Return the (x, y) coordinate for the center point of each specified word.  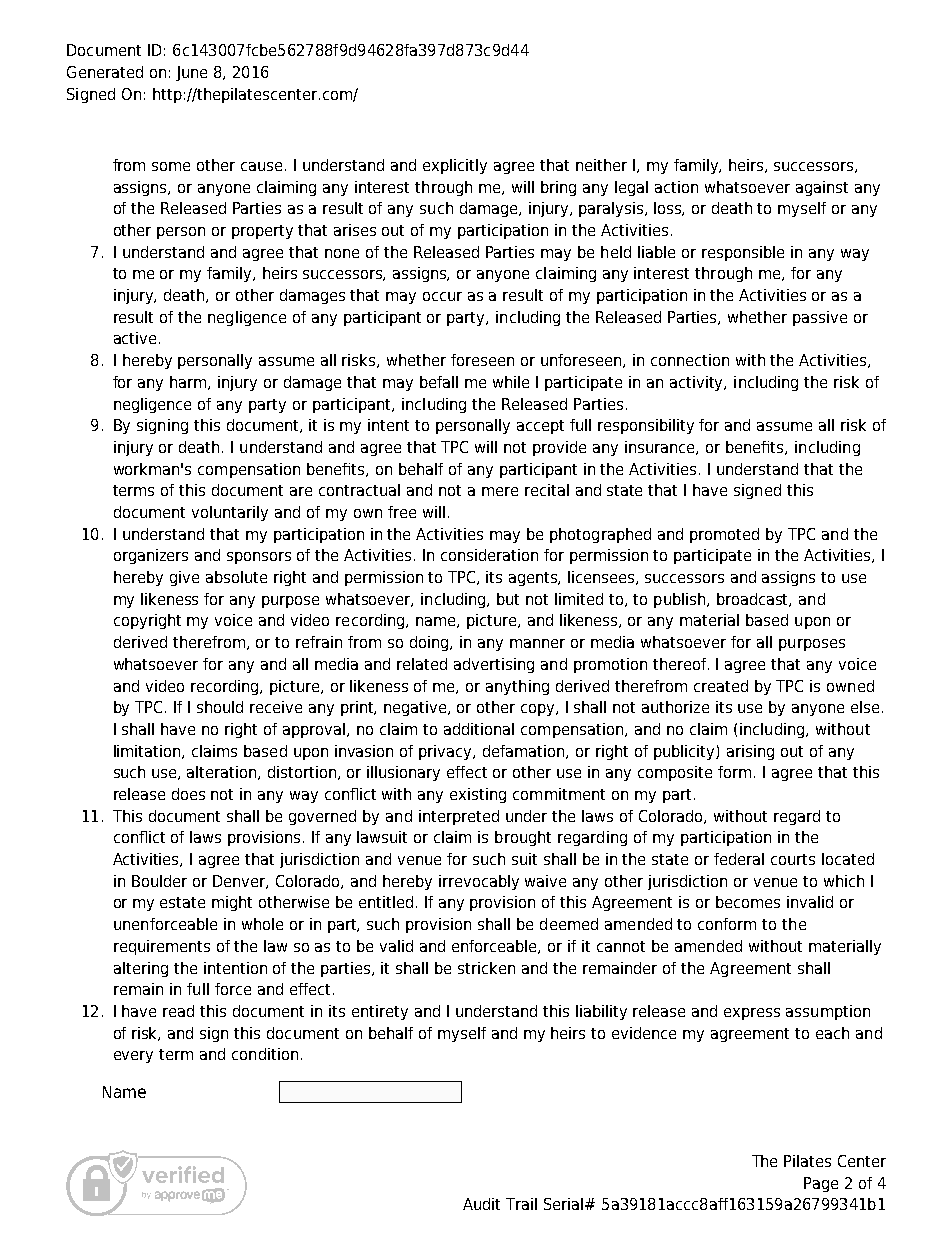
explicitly (455, 166)
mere (500, 491)
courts (793, 859)
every (133, 1057)
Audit (481, 1204)
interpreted (459, 817)
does (188, 794)
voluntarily (230, 513)
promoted (724, 535)
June (191, 73)
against (822, 188)
